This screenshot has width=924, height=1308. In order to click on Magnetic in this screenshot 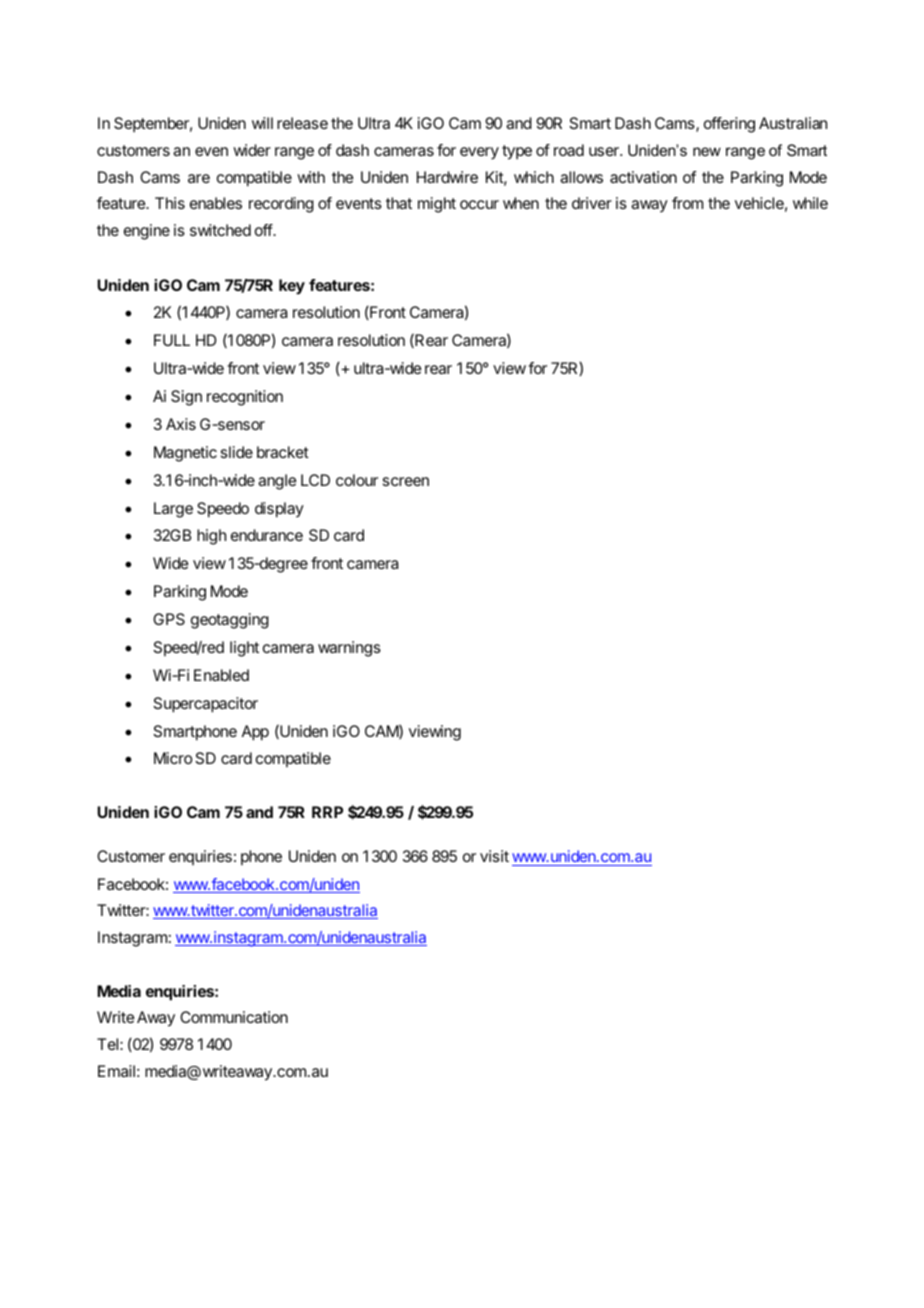, I will do `click(185, 454)`.
